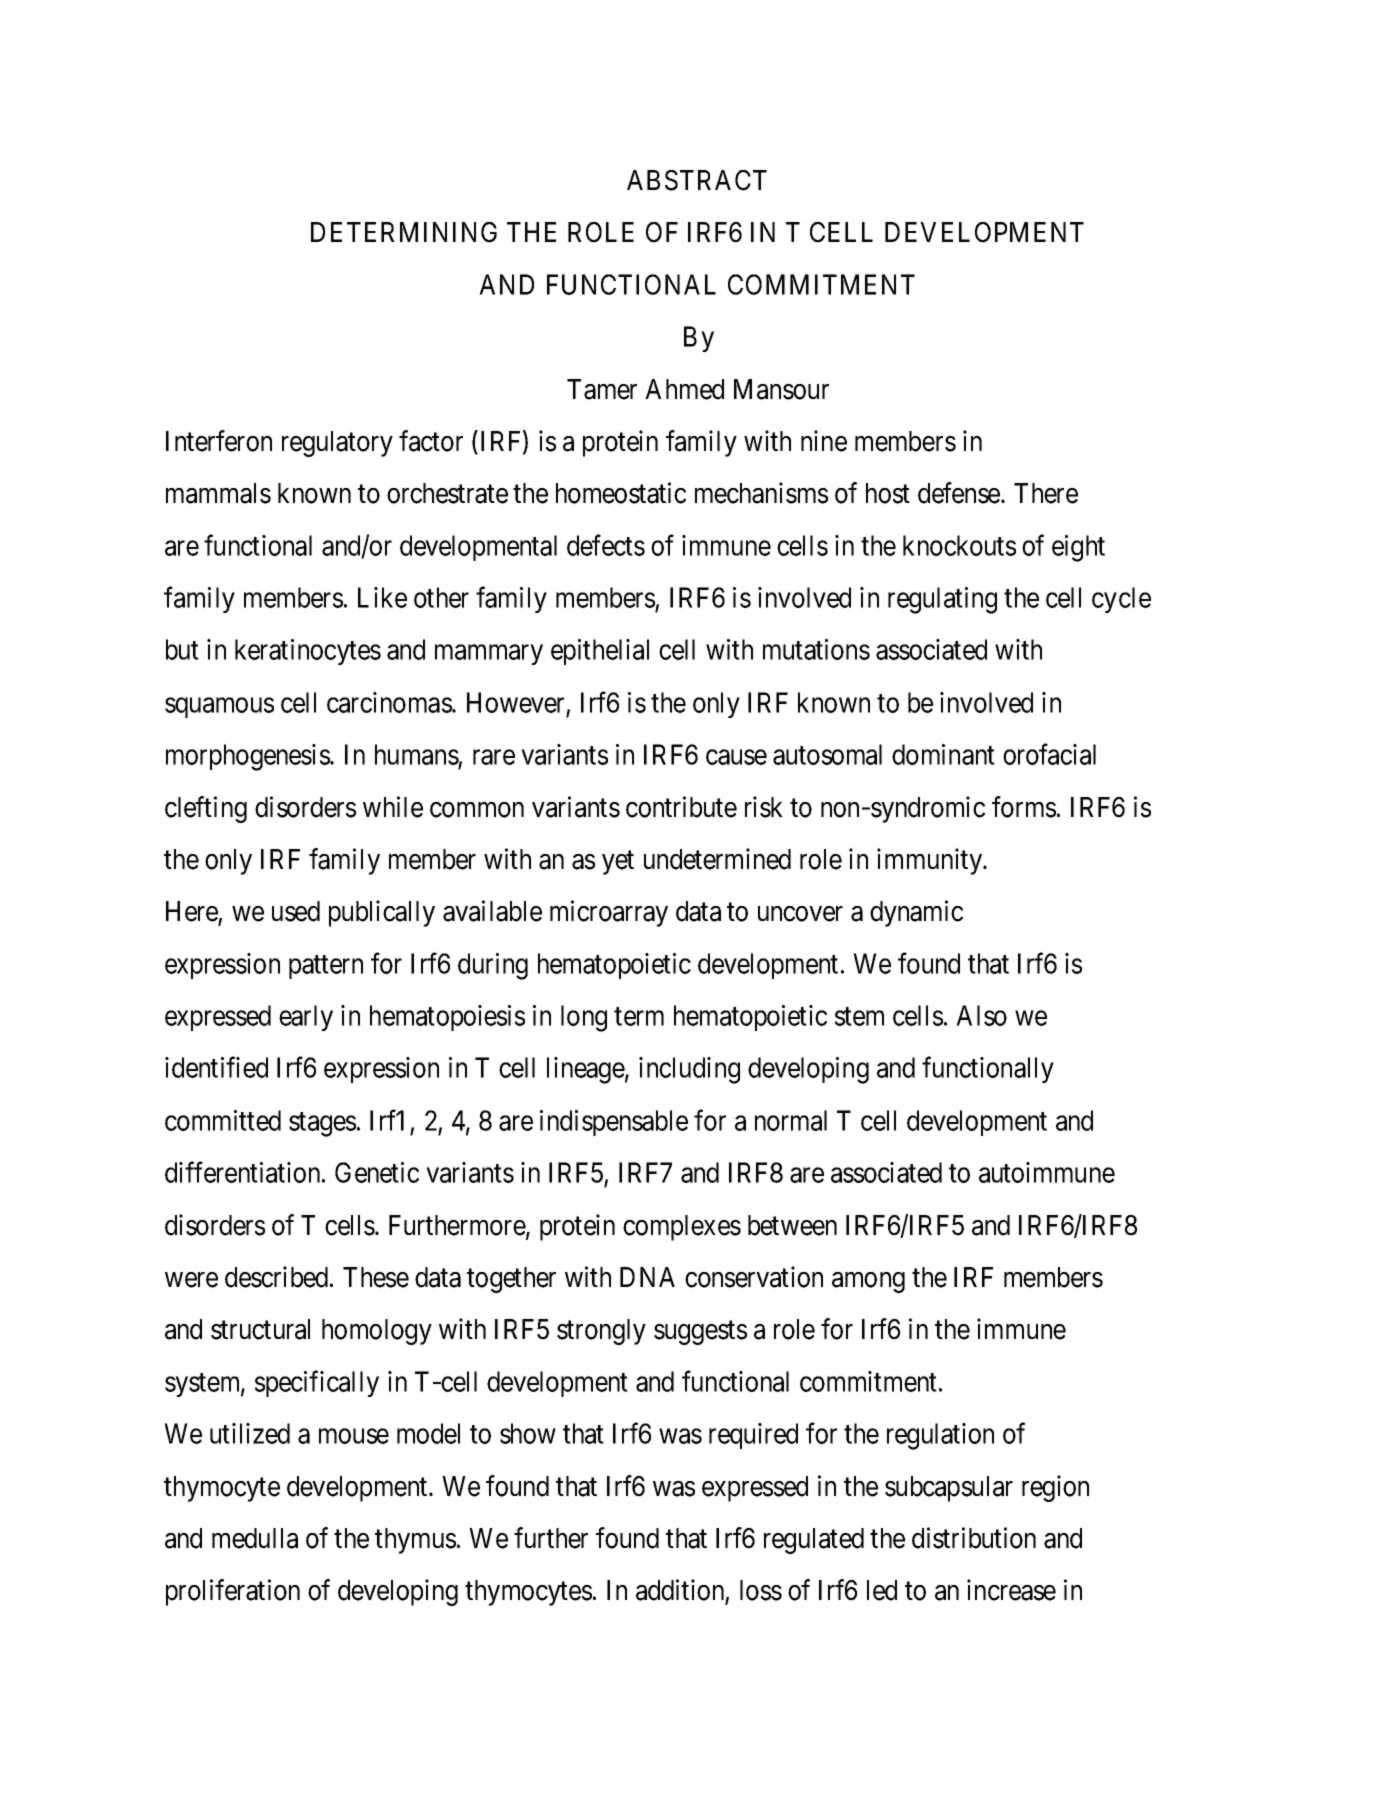 The width and height of the document is (1396, 1807). I want to click on Mansour, so click(781, 389).
